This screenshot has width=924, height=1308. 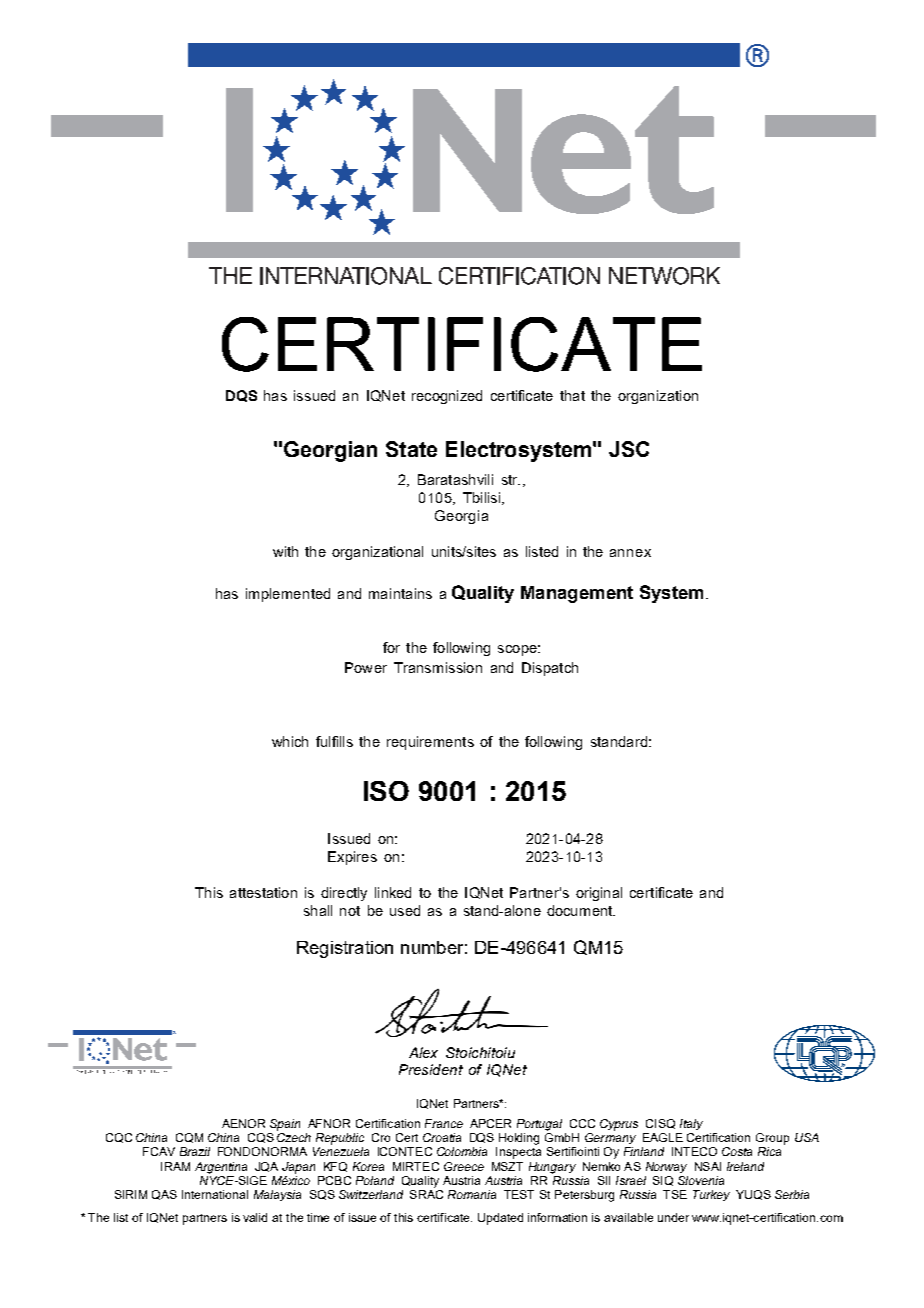 What do you see at coordinates (629, 449) in the screenshot?
I see `JSC` at bounding box center [629, 449].
